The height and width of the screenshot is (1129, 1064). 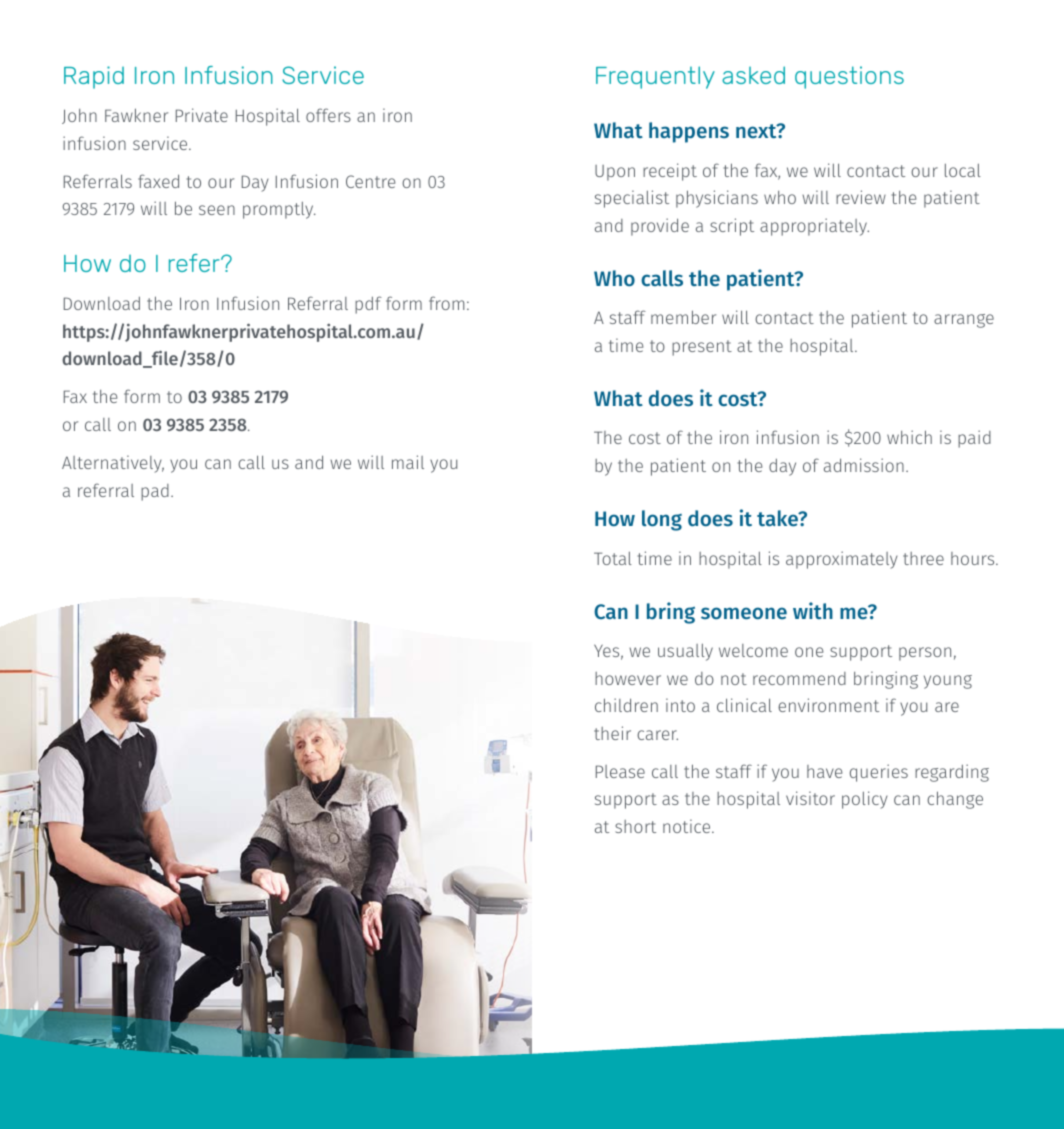 I want to click on Rapid, so click(x=94, y=77).
